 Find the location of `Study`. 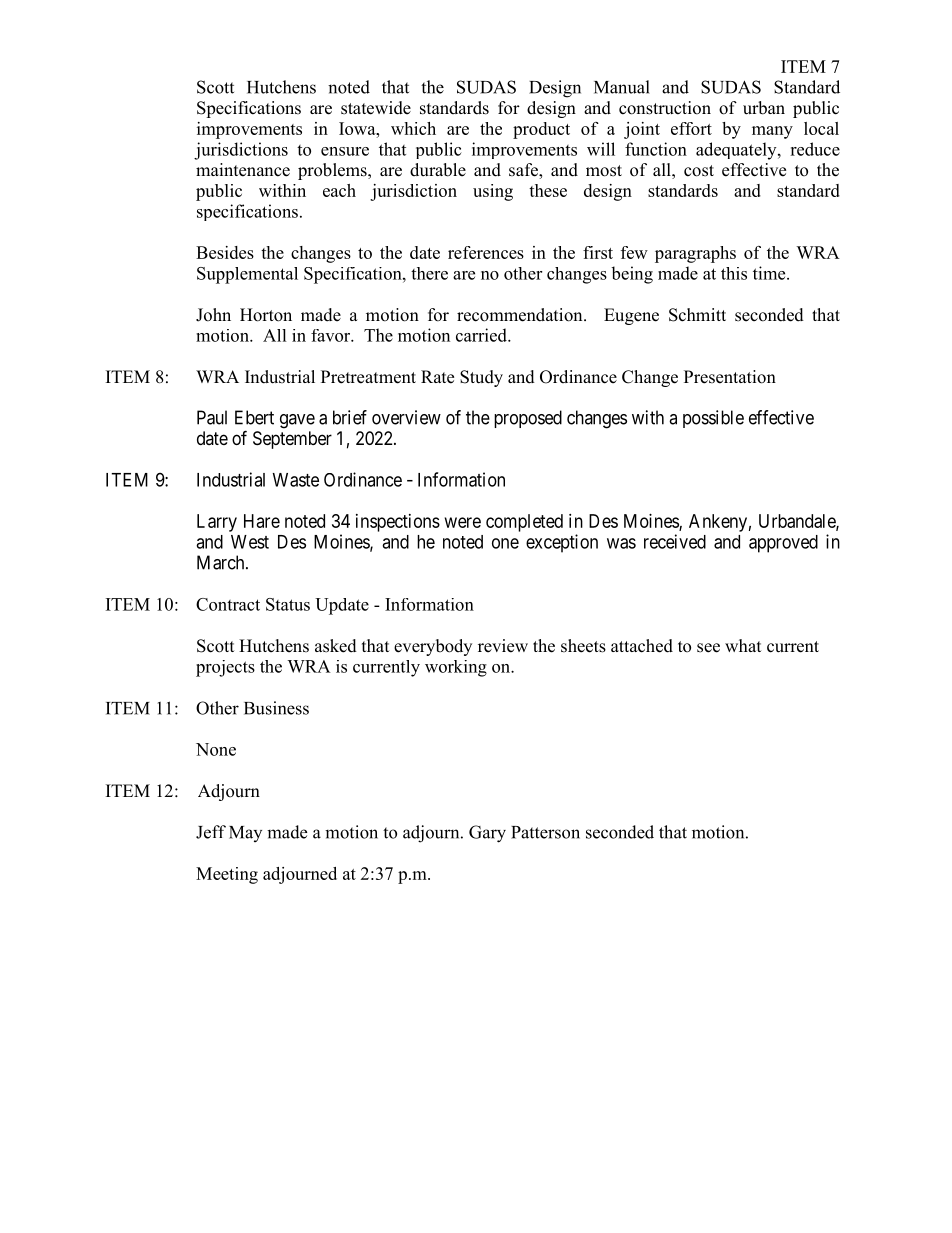

Study is located at coordinates (481, 378).
